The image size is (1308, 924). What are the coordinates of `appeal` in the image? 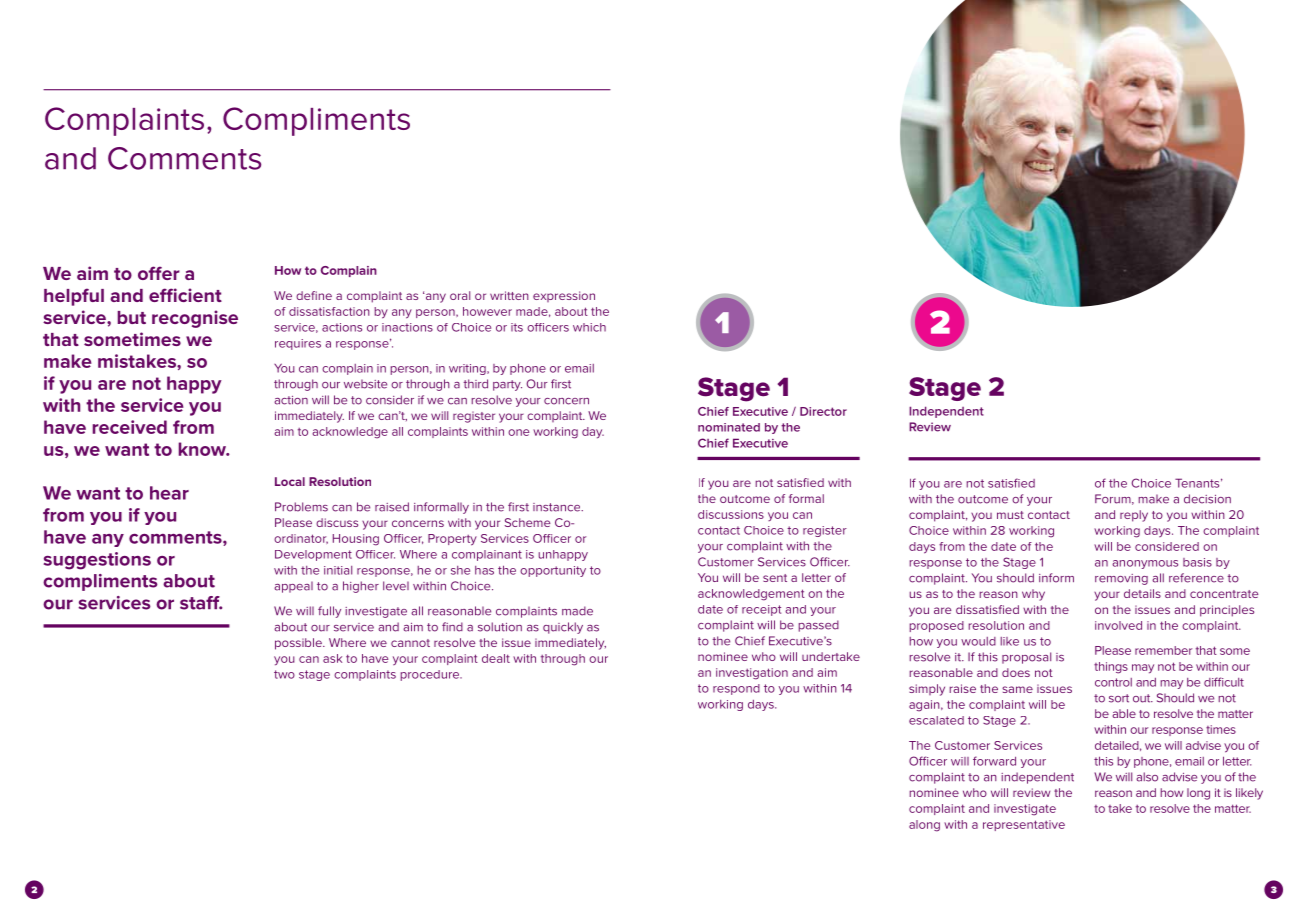 It's located at (293, 587).
